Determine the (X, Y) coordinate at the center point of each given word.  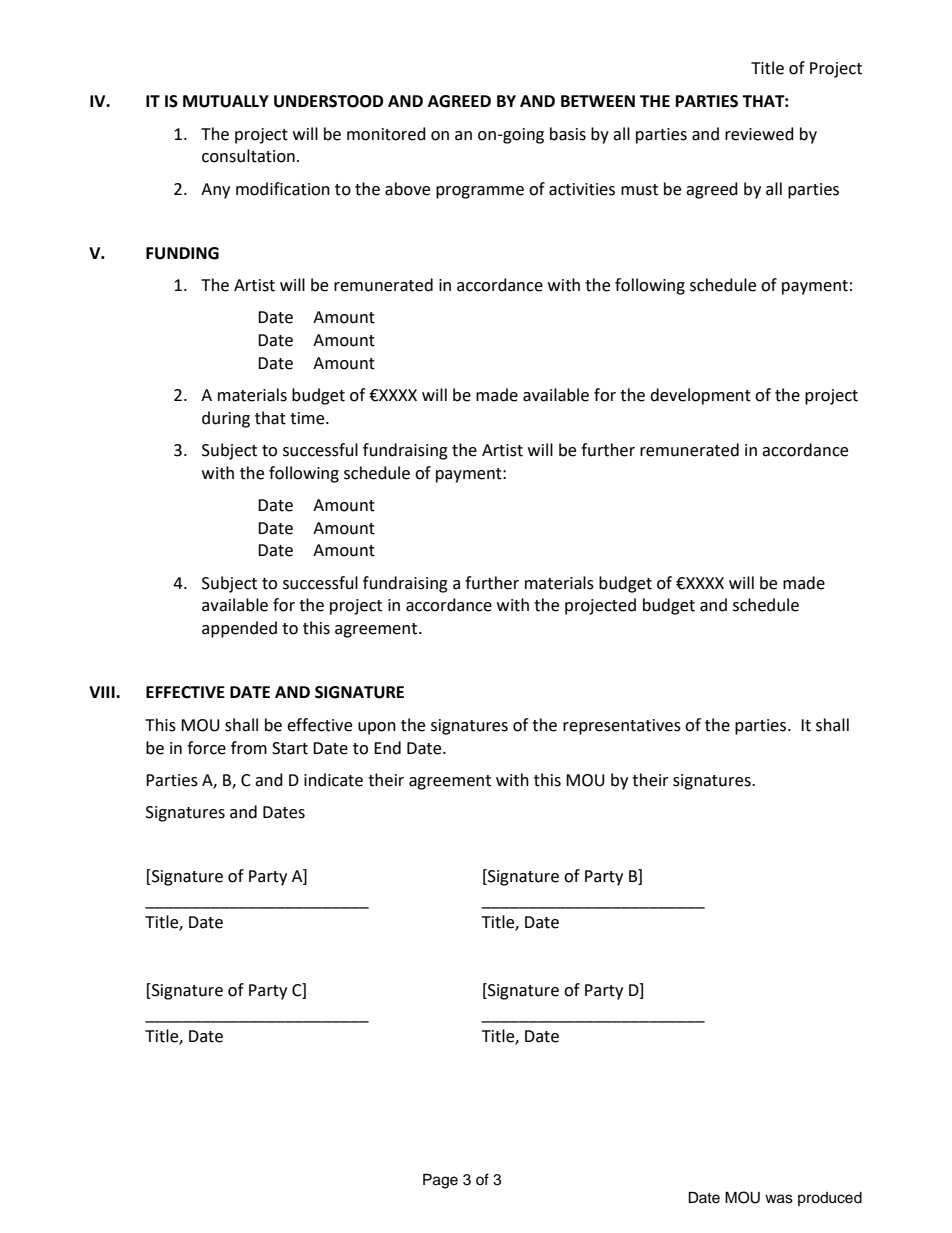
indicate (333, 780)
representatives (622, 727)
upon (377, 728)
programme (480, 192)
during (226, 419)
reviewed (759, 134)
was (779, 1199)
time (308, 418)
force (206, 748)
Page (440, 1181)
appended (239, 629)
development (700, 396)
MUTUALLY (226, 101)
